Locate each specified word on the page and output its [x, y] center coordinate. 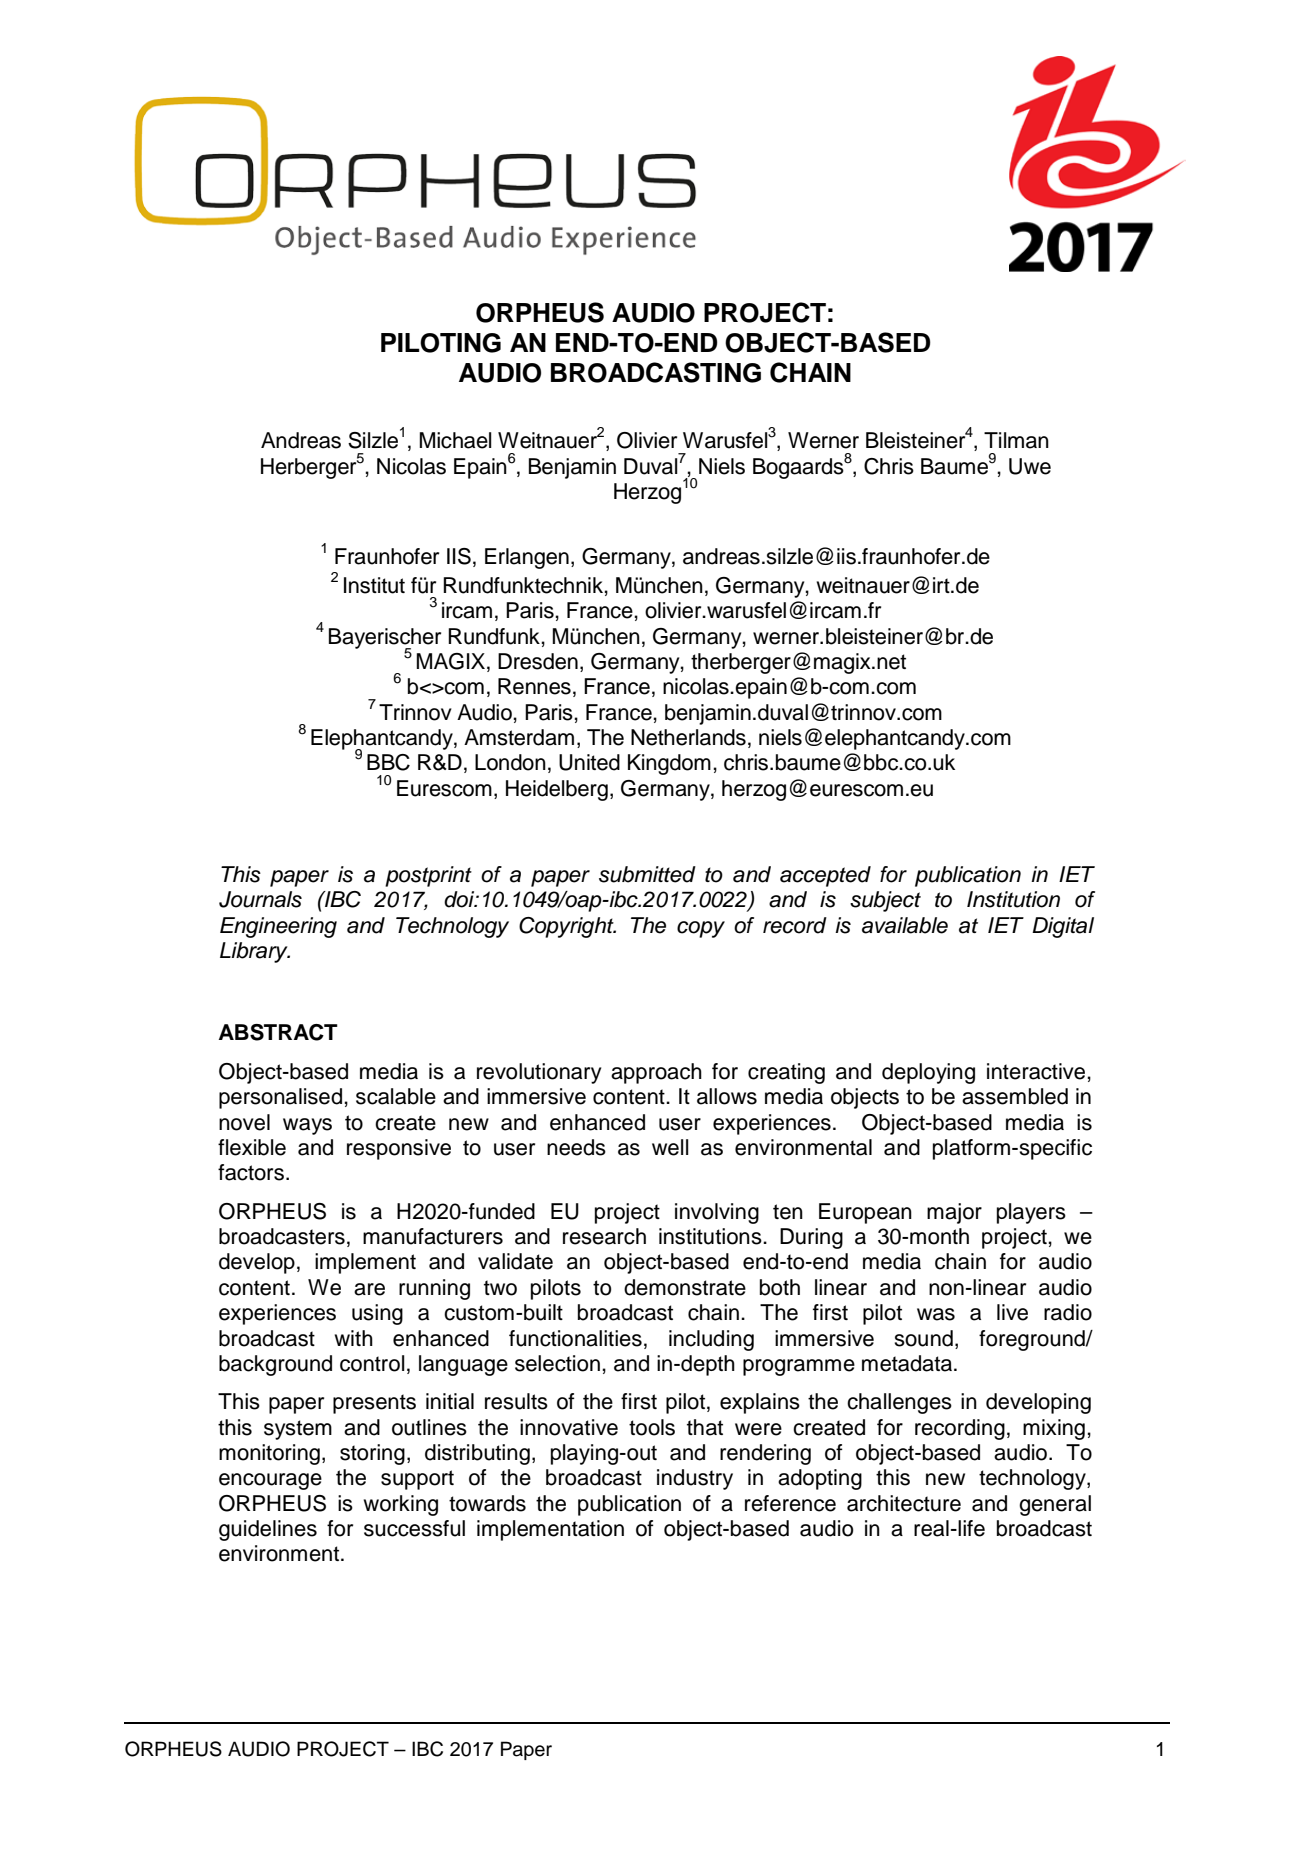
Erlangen [527, 558]
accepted [825, 876]
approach [656, 1073]
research [604, 1236]
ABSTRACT [278, 1032]
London [510, 762]
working [401, 1505]
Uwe [1030, 466]
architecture [904, 1503]
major [954, 1213]
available [905, 925]
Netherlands [688, 737]
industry [695, 1479]
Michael [455, 440]
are [369, 1289]
